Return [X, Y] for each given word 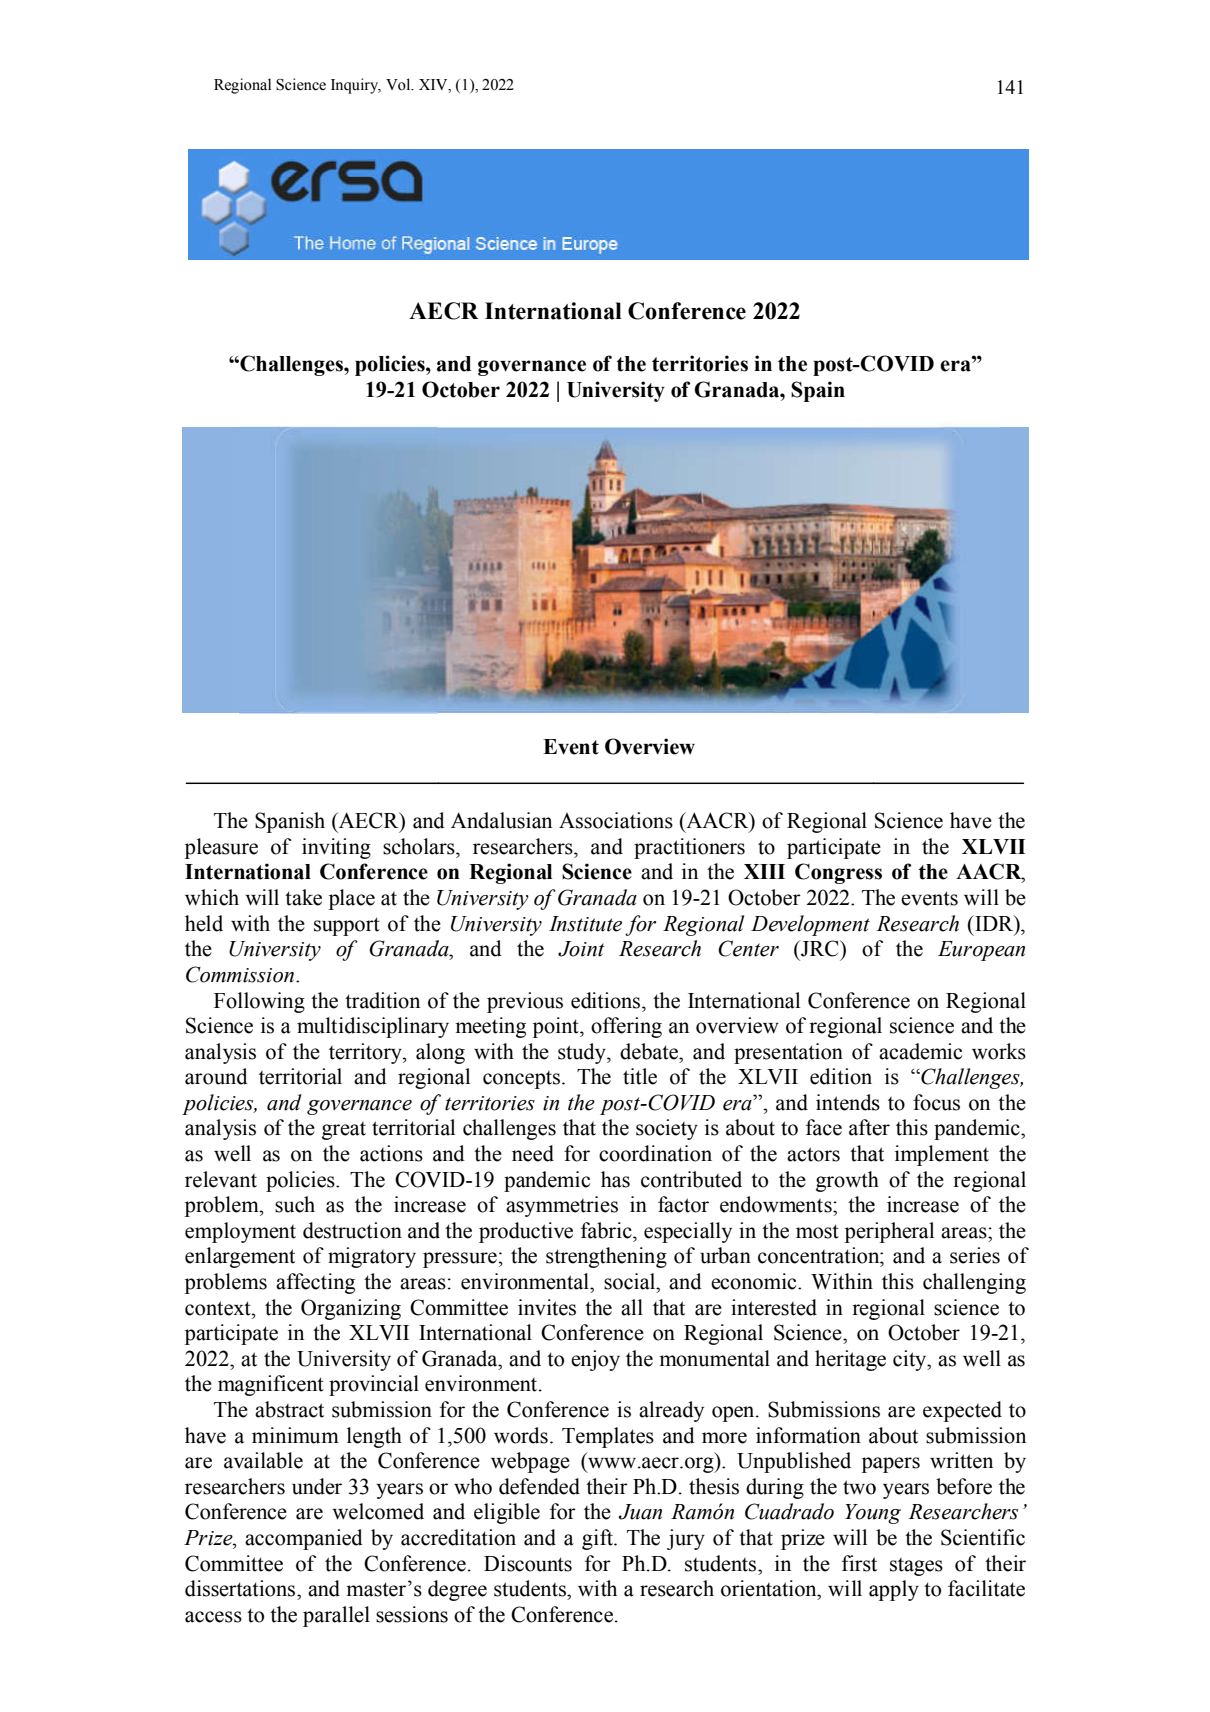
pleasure [221, 848]
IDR [994, 923]
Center [748, 948]
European [981, 951]
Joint [581, 949]
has [615, 1179]
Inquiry [356, 86]
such [295, 1204]
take [303, 897]
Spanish [290, 822]
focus [936, 1102]
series [975, 1255]
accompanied [304, 1539]
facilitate [986, 1588]
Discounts [528, 1563]
